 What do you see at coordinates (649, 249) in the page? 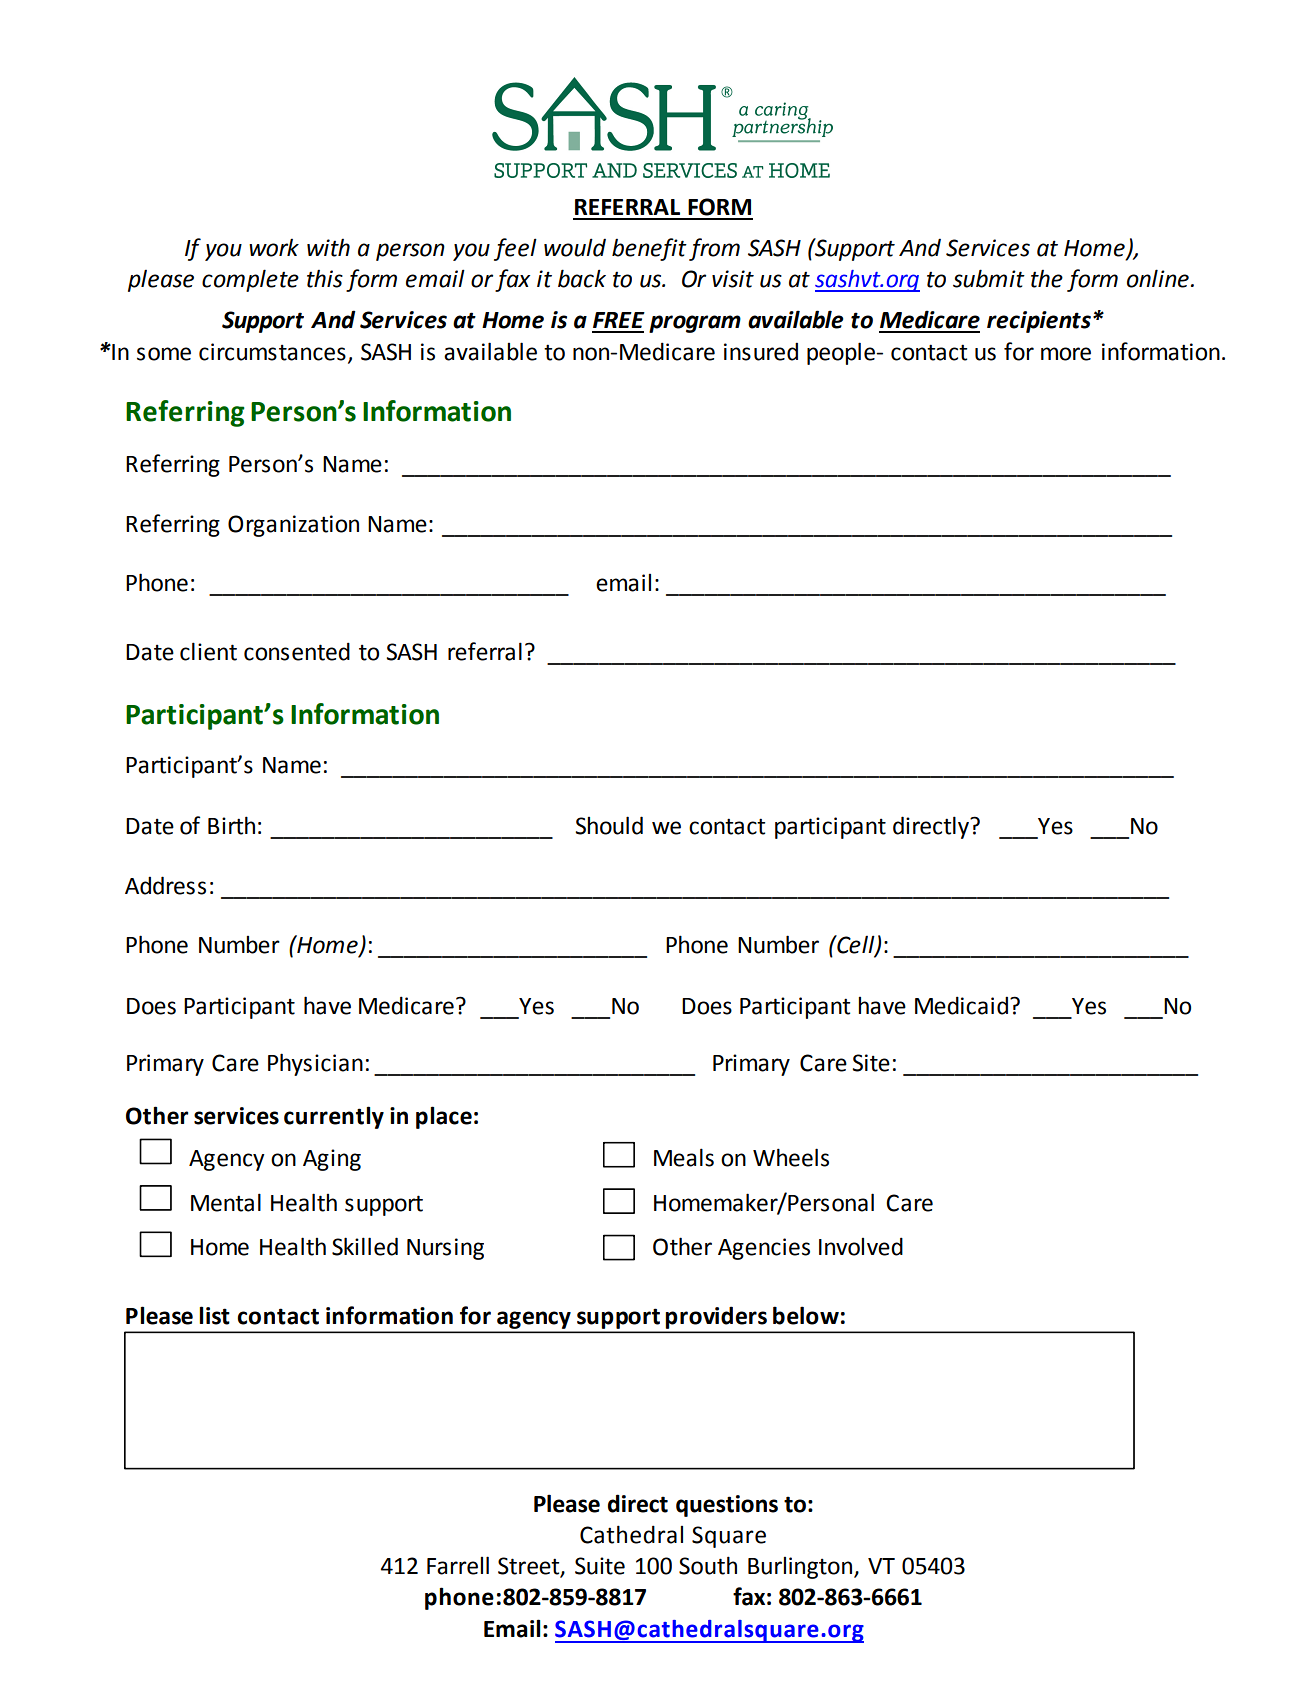
I see `benefit` at bounding box center [649, 249].
